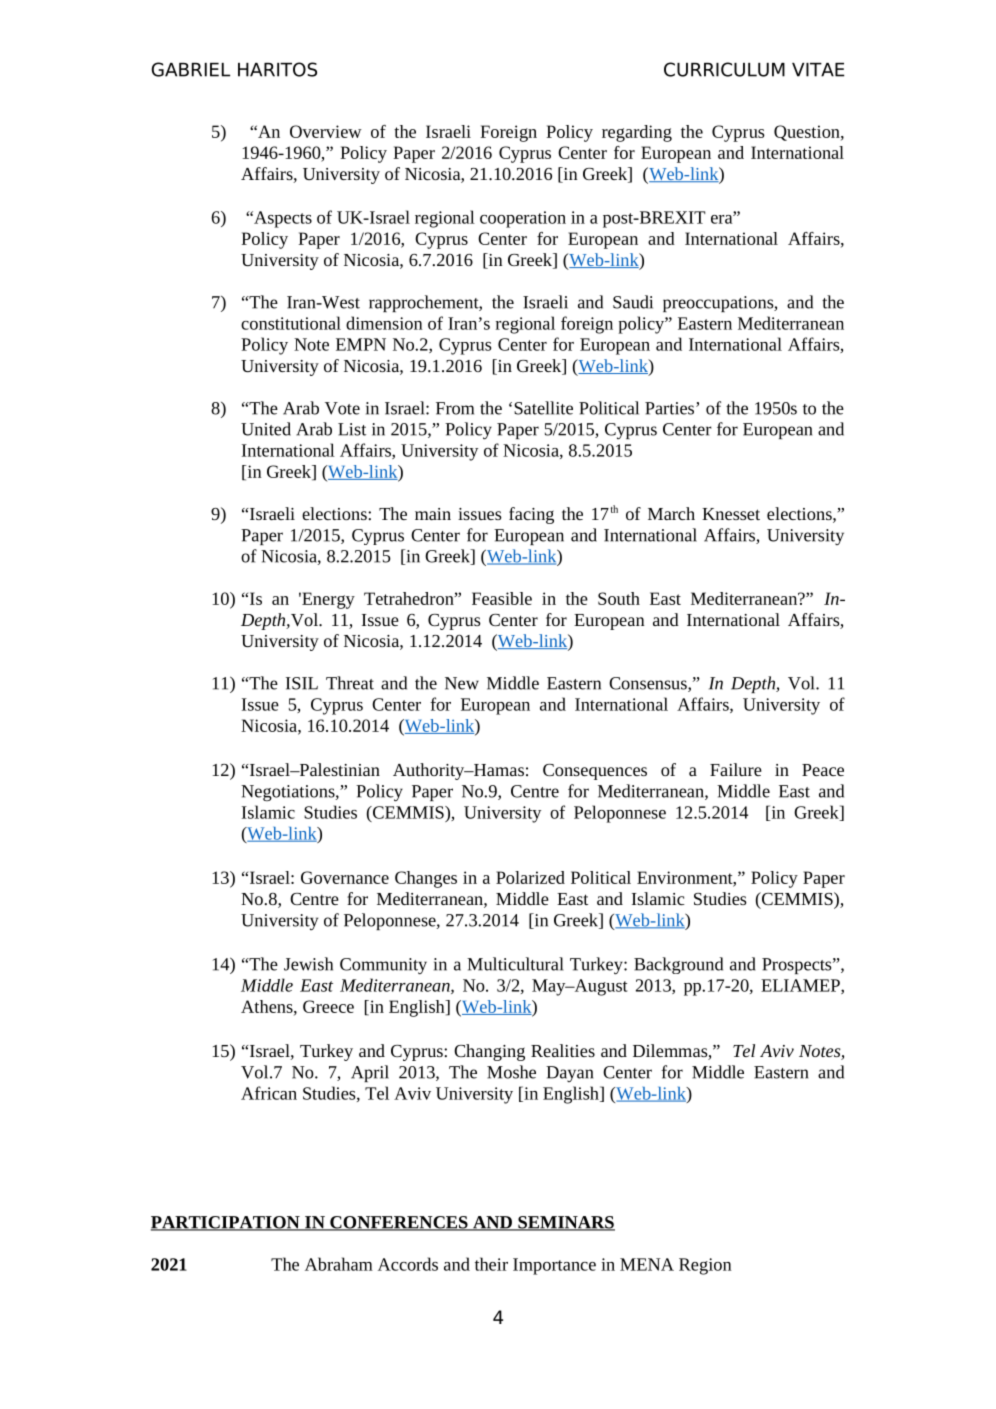 The image size is (996, 1409). Describe the element at coordinates (226, 1223) in the page. I see `PARTICIPATION` at that location.
